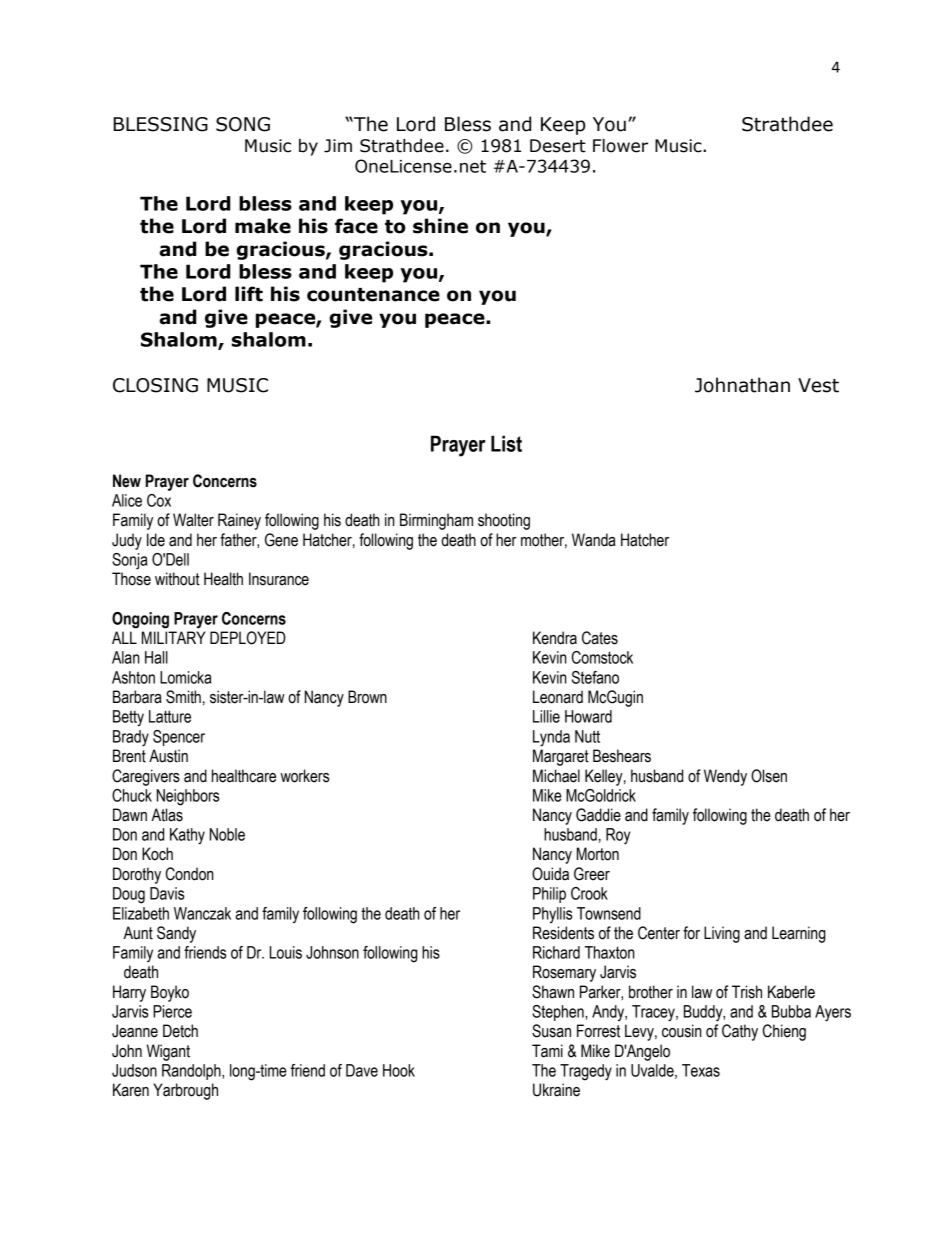  What do you see at coordinates (192, 1072) in the document?
I see `Randolph` at bounding box center [192, 1072].
